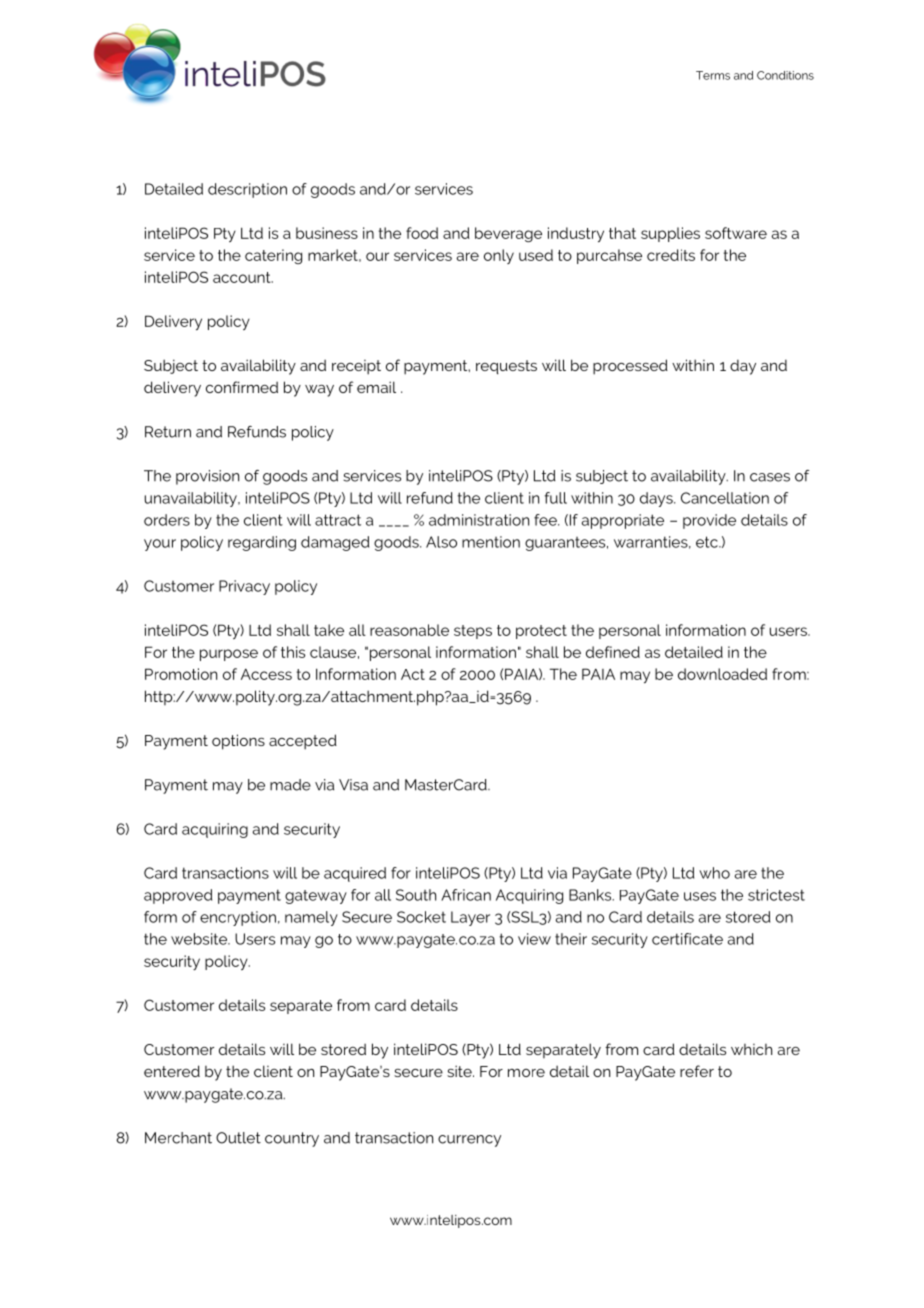 The image size is (924, 1308). Describe the element at coordinates (238, 918) in the image. I see `encryption` at that location.
